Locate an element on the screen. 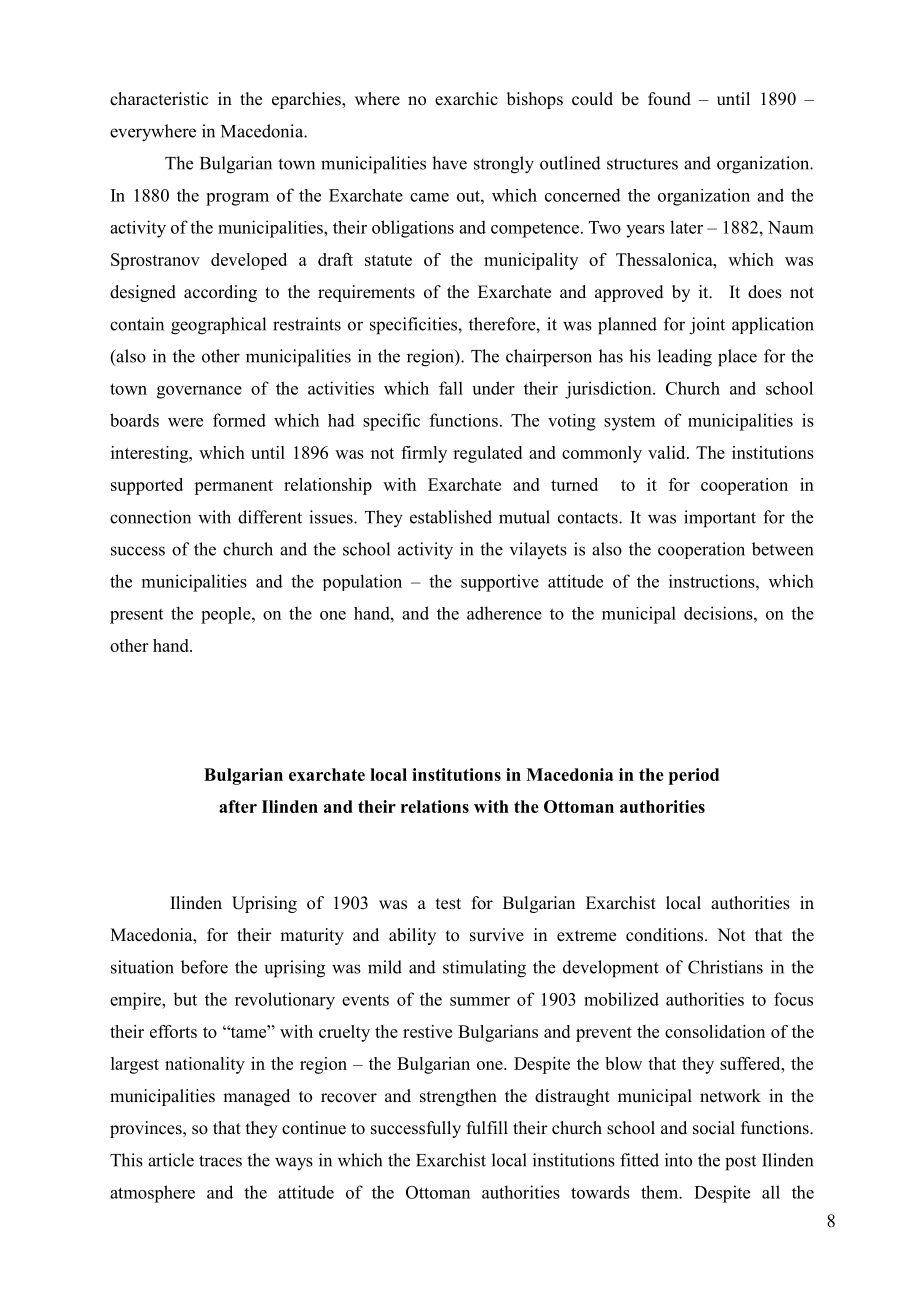  established is located at coordinates (451, 517).
